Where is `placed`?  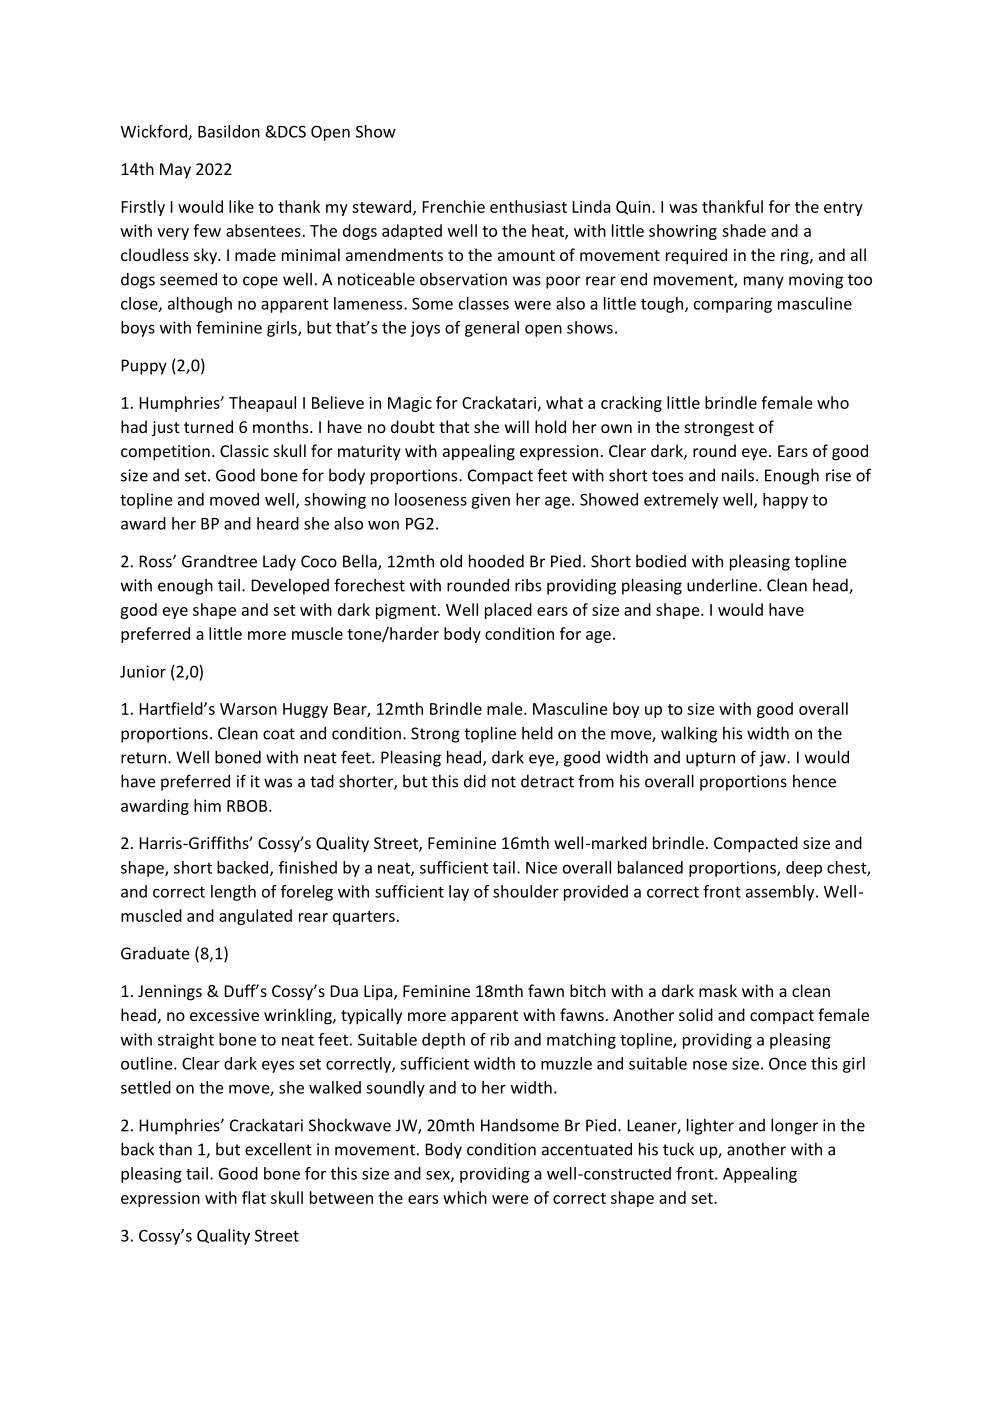 placed is located at coordinates (508, 611).
